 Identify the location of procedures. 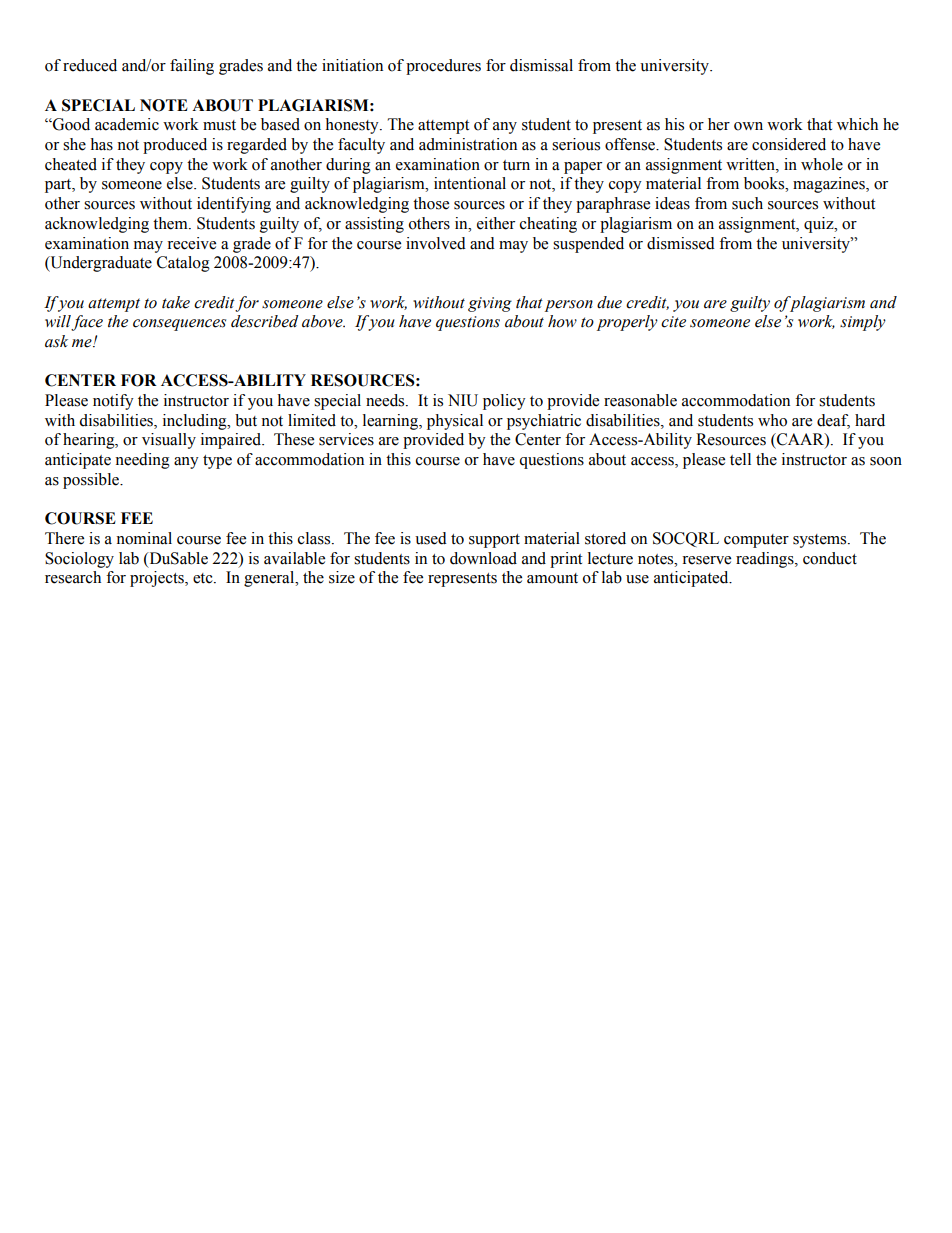
(443, 67).
